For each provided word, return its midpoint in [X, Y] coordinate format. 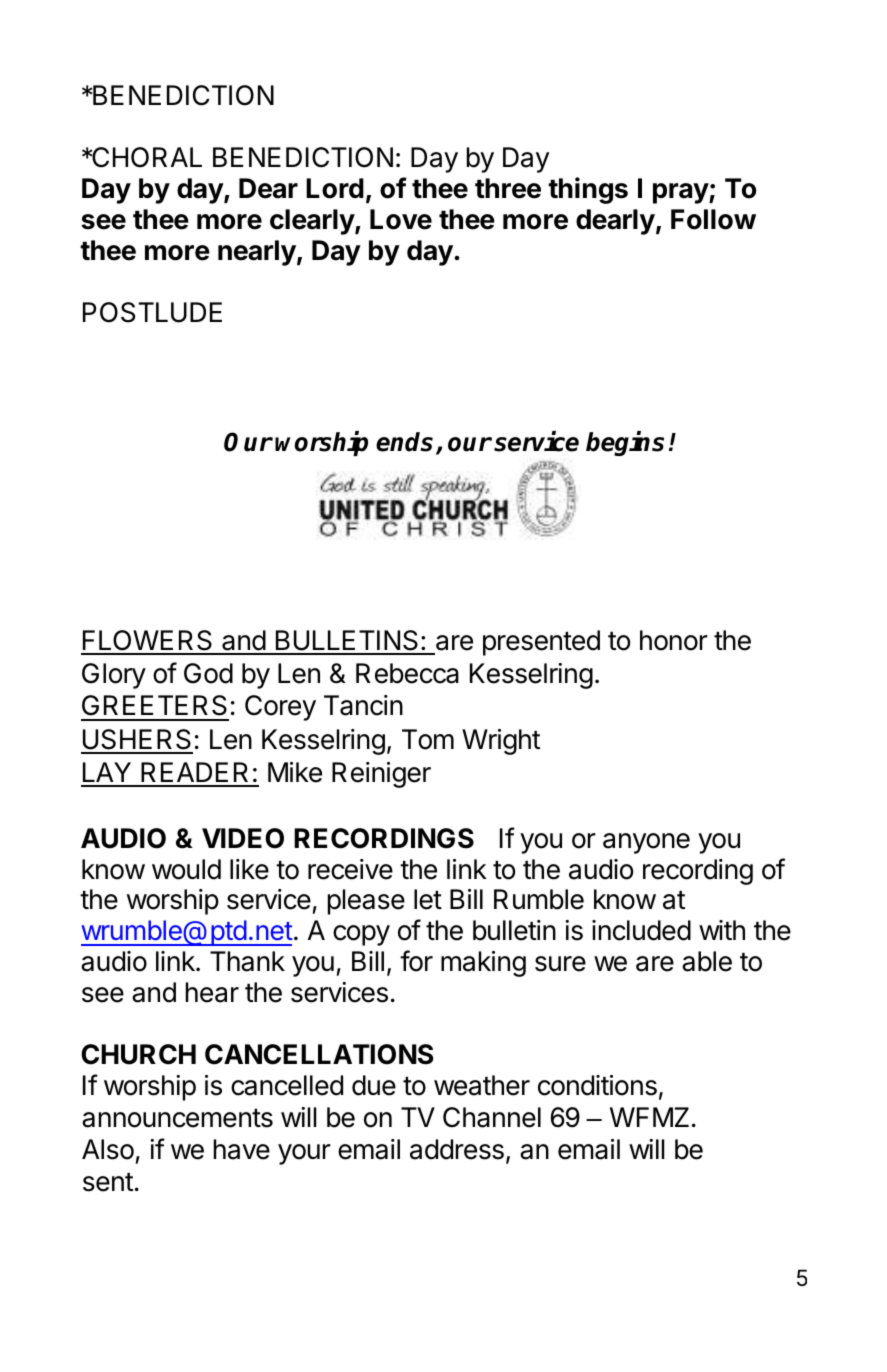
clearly [313, 222]
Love [401, 219]
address [457, 1149]
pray [681, 193]
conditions [597, 1085]
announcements [177, 1118]
